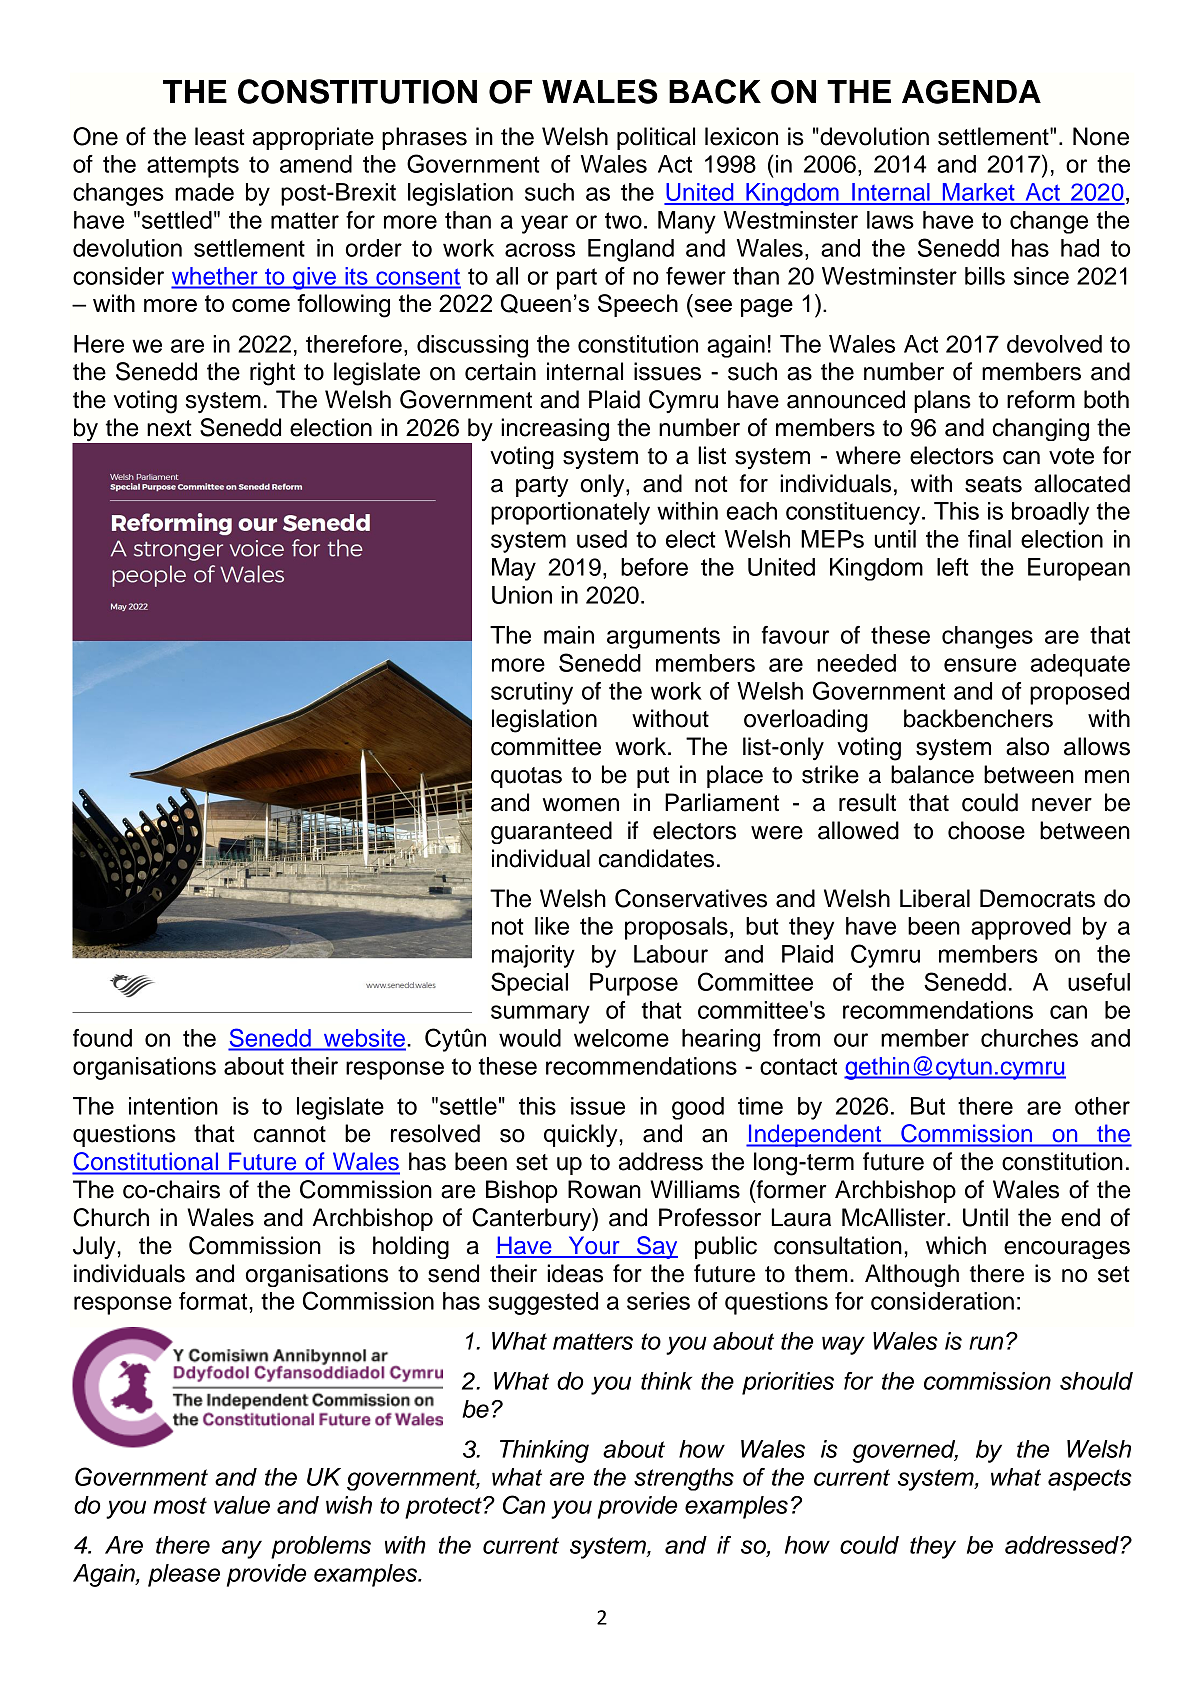 This page has width=1204, height=1702. Describe the element at coordinates (953, 567) in the page. I see `left` at that location.
